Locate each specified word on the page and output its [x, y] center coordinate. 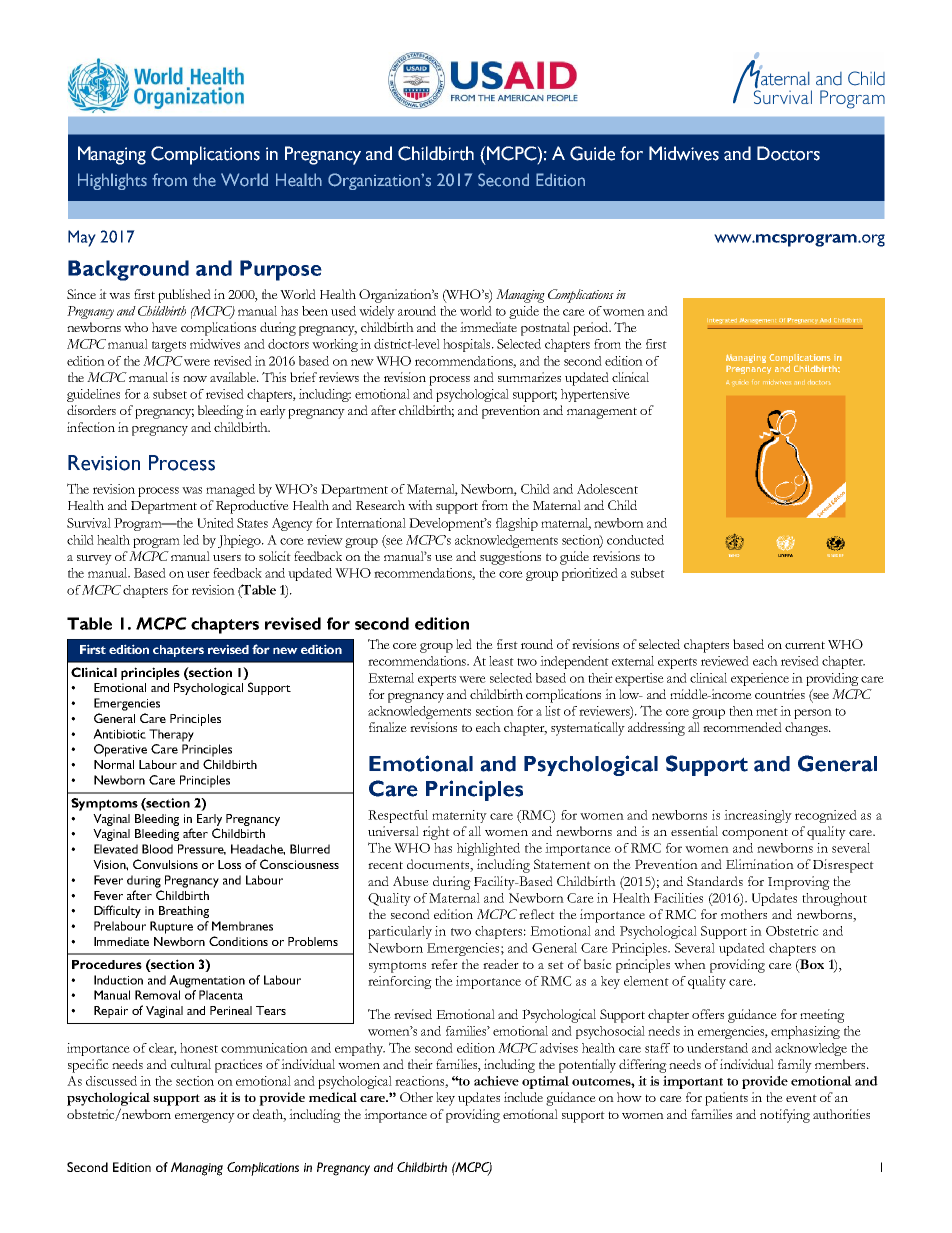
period [592, 329]
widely [377, 312]
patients [726, 1099]
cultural [191, 1064]
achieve [496, 1081]
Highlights [112, 181]
